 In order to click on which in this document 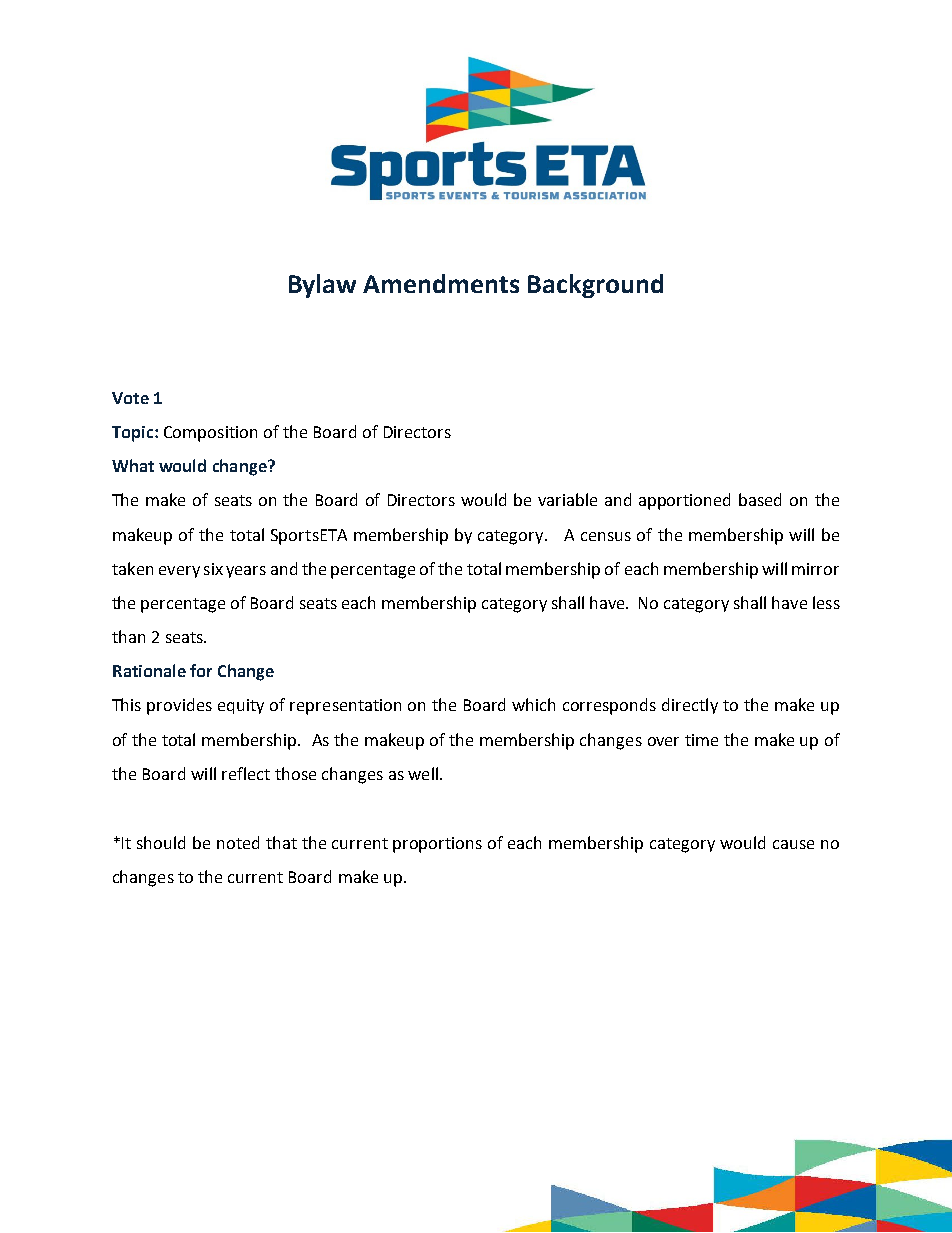, I will do `click(533, 704)`.
